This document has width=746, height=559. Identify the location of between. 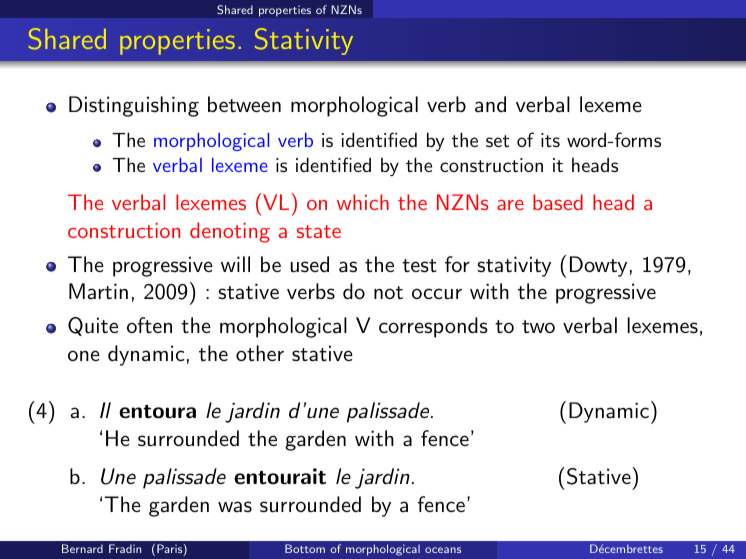
(244, 104).
